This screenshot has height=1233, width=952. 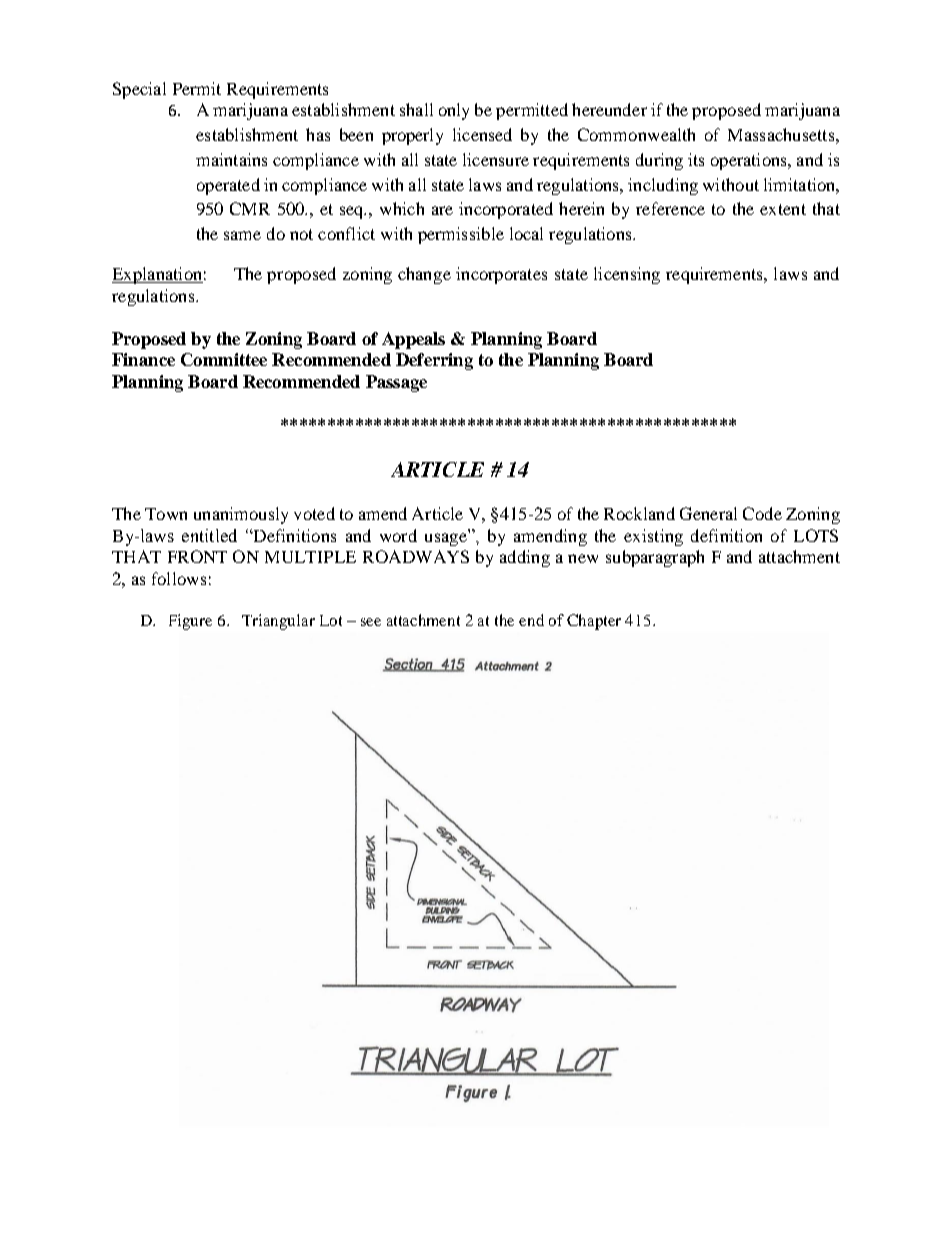 What do you see at coordinates (708, 513) in the screenshot?
I see `General` at bounding box center [708, 513].
